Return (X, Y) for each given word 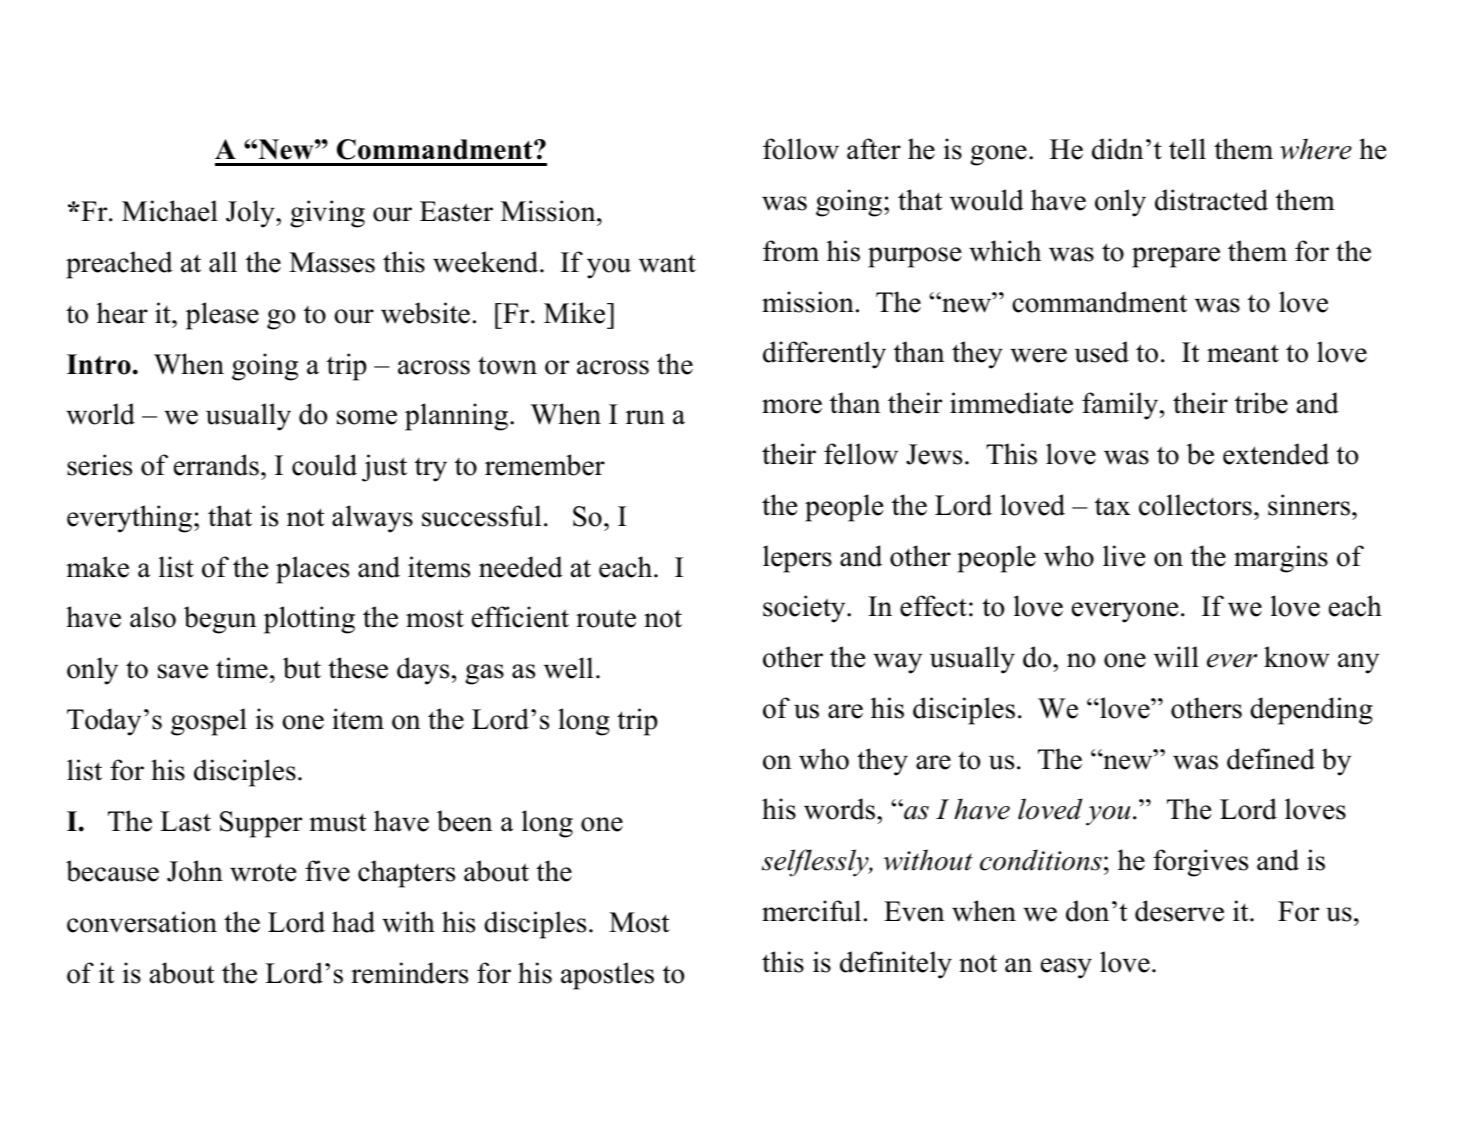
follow (801, 149)
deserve (1179, 911)
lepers (797, 559)
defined (1271, 759)
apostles (607, 976)
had (353, 922)
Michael (170, 211)
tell (1187, 149)
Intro (99, 364)
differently (824, 355)
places (312, 570)
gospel (209, 722)
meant (1243, 354)
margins (1281, 559)
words (841, 809)
